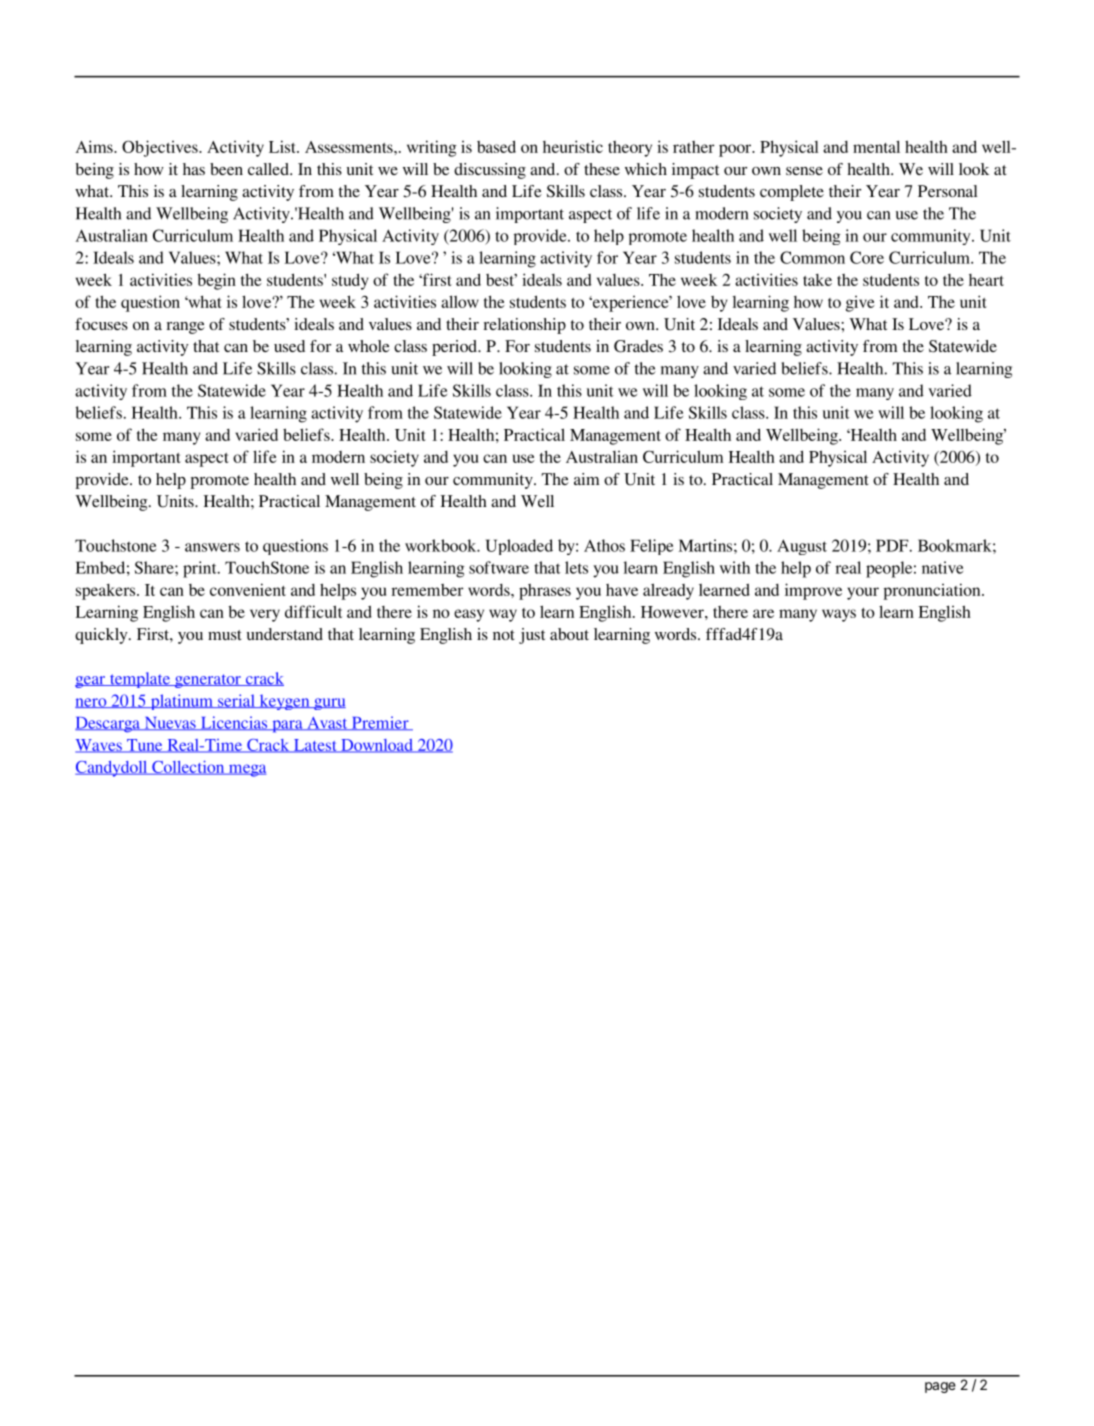  I want to click on page, so click(940, 1387).
